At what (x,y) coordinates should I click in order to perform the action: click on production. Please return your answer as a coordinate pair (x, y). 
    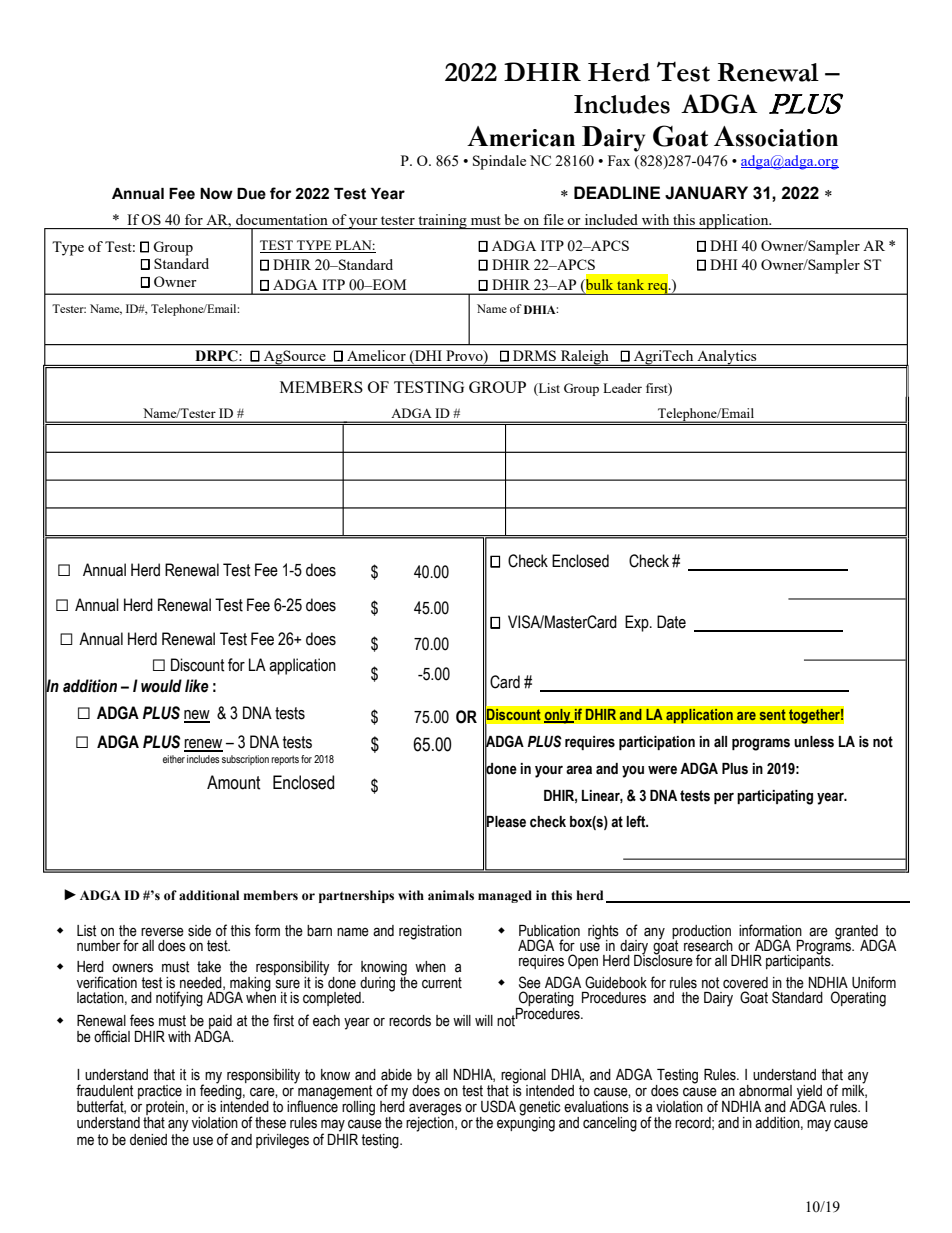
    Looking at the image, I should click on (701, 933).
